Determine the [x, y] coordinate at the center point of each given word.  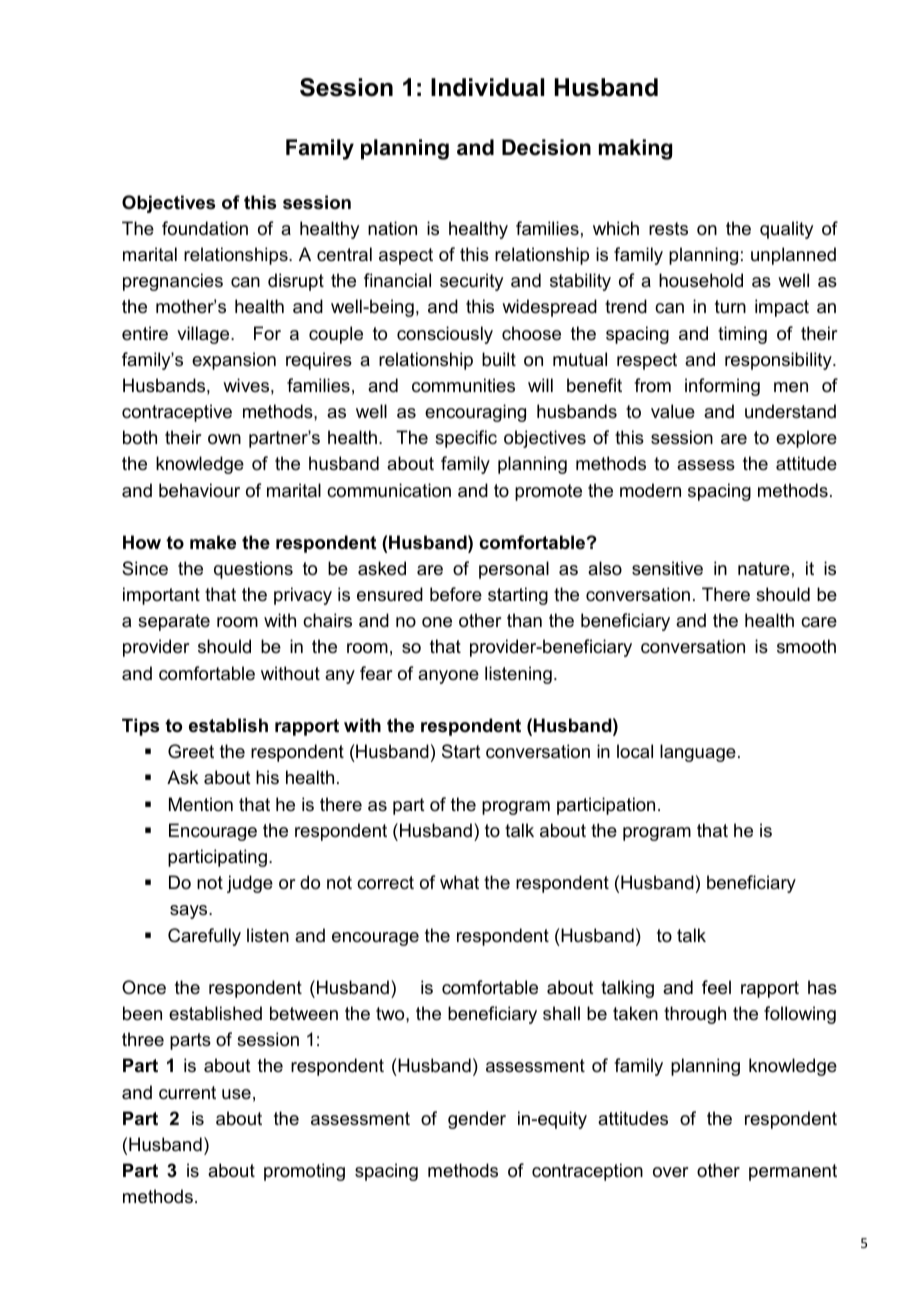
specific [466, 439]
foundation [205, 228]
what [459, 882]
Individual [487, 87]
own [224, 439]
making [635, 149]
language [698, 753]
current [187, 1093]
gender [477, 1120]
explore [806, 439]
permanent [793, 1172]
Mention [201, 804]
